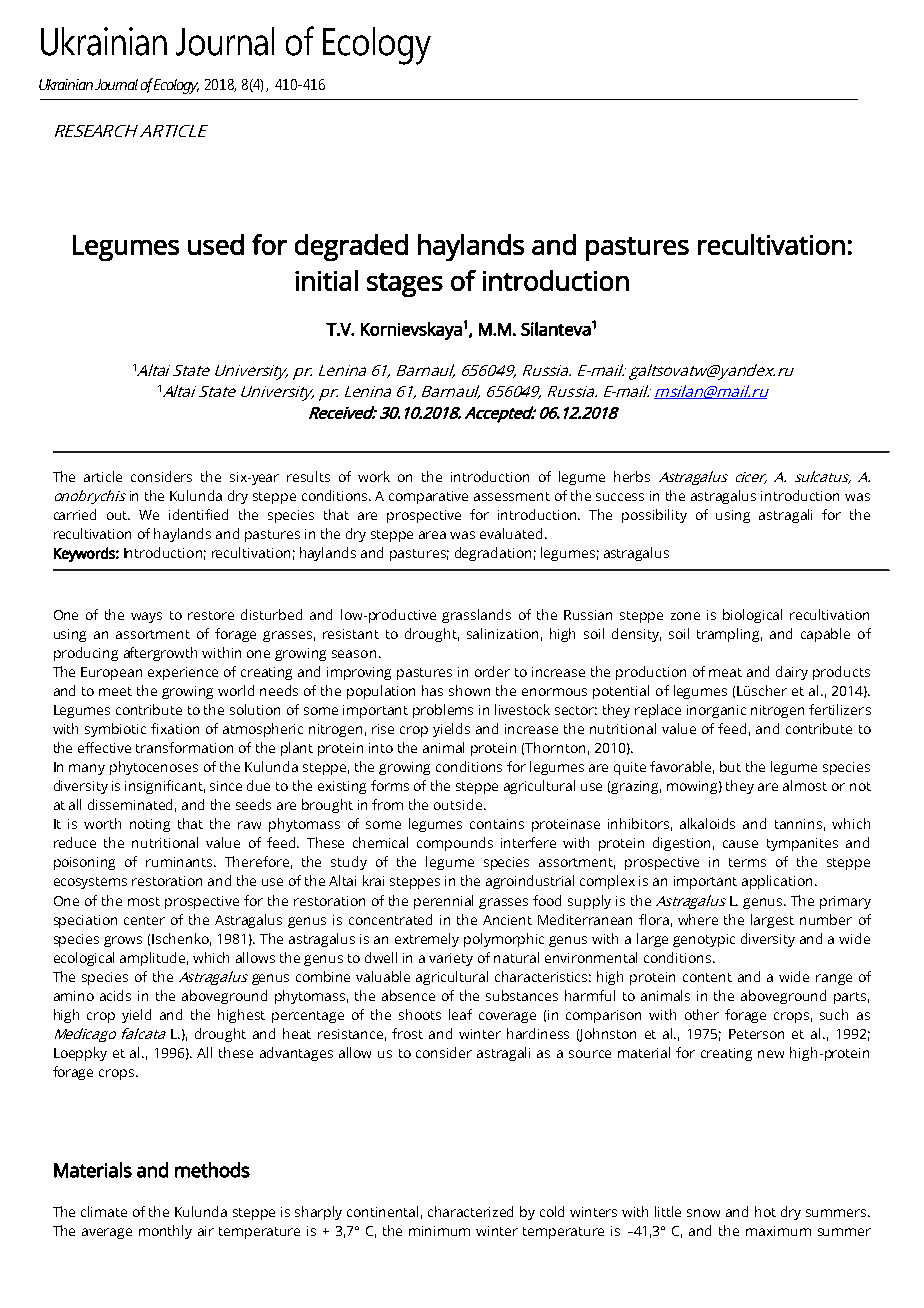 Image resolution: width=924 pixels, height=1308 pixels. Describe the element at coordinates (175, 728) in the page. I see `fixation` at that location.
